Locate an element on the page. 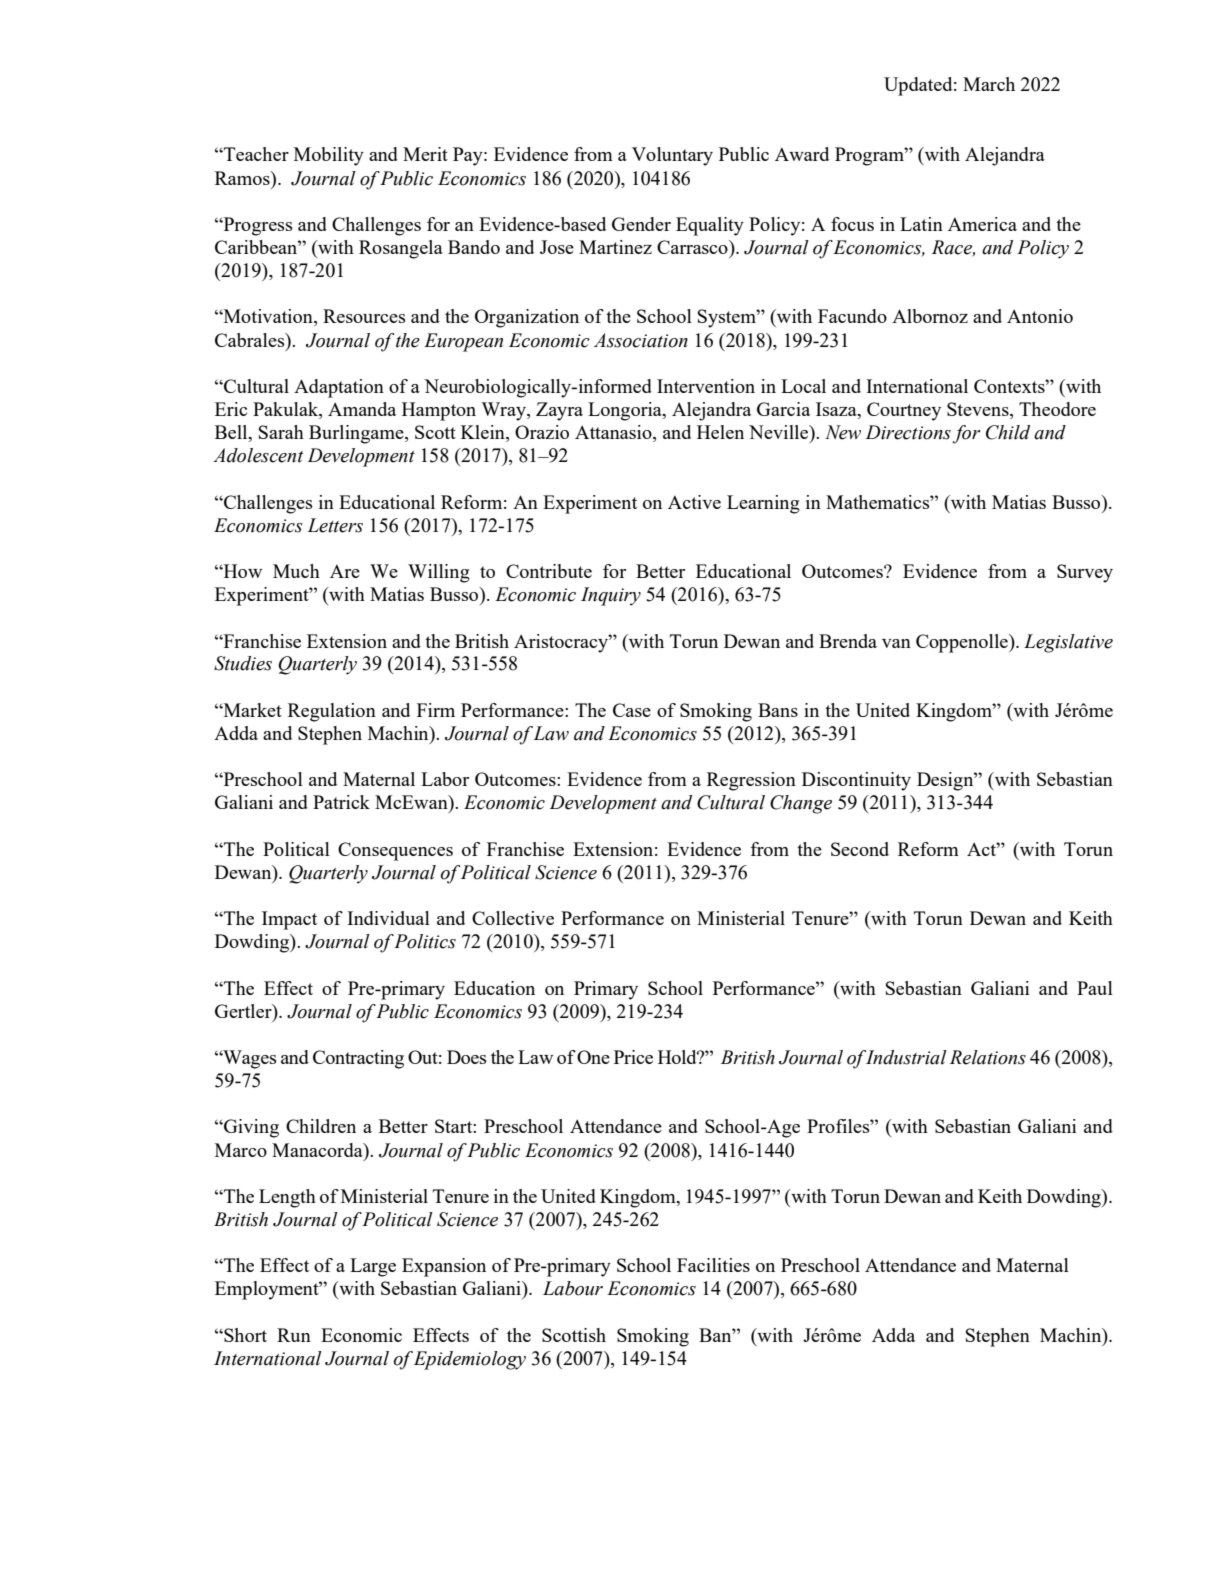 This image has height=1594, width=1232. Regulation is located at coordinates (332, 712).
